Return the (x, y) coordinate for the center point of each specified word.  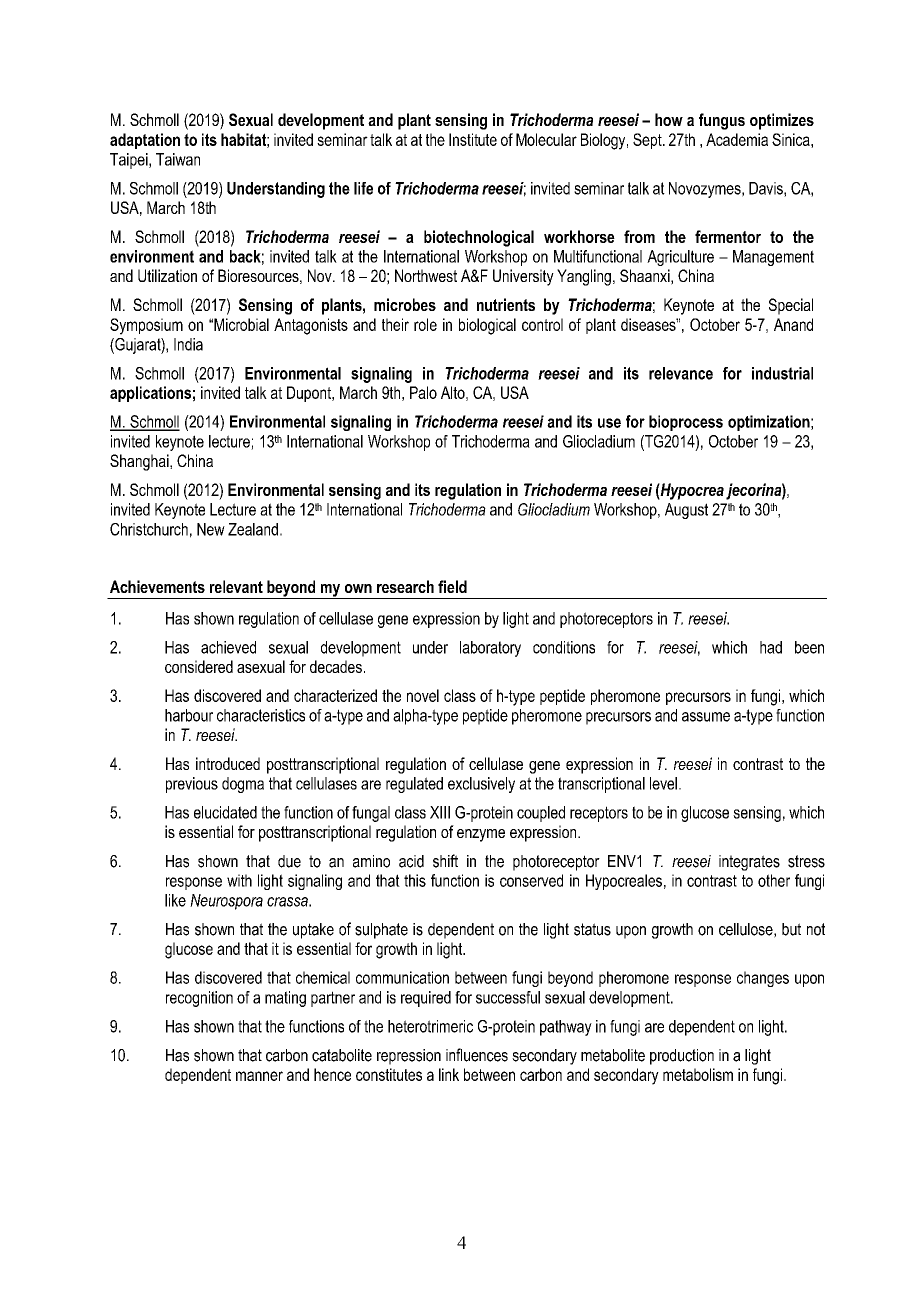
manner (259, 1076)
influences (477, 1055)
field (452, 586)
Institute (473, 139)
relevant (236, 586)
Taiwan (178, 159)
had (771, 647)
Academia (737, 139)
